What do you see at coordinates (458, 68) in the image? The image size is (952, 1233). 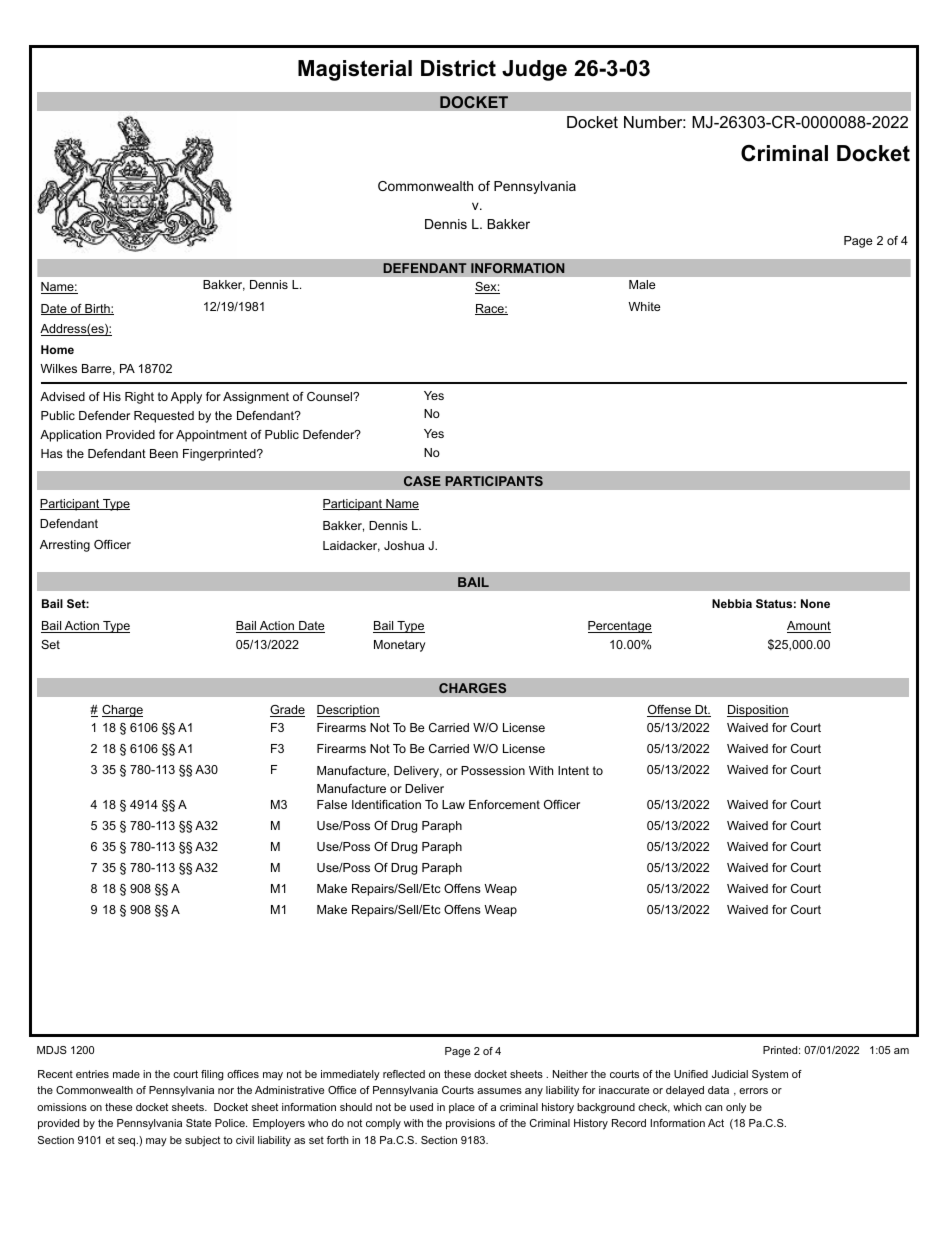 I see `District` at bounding box center [458, 68].
